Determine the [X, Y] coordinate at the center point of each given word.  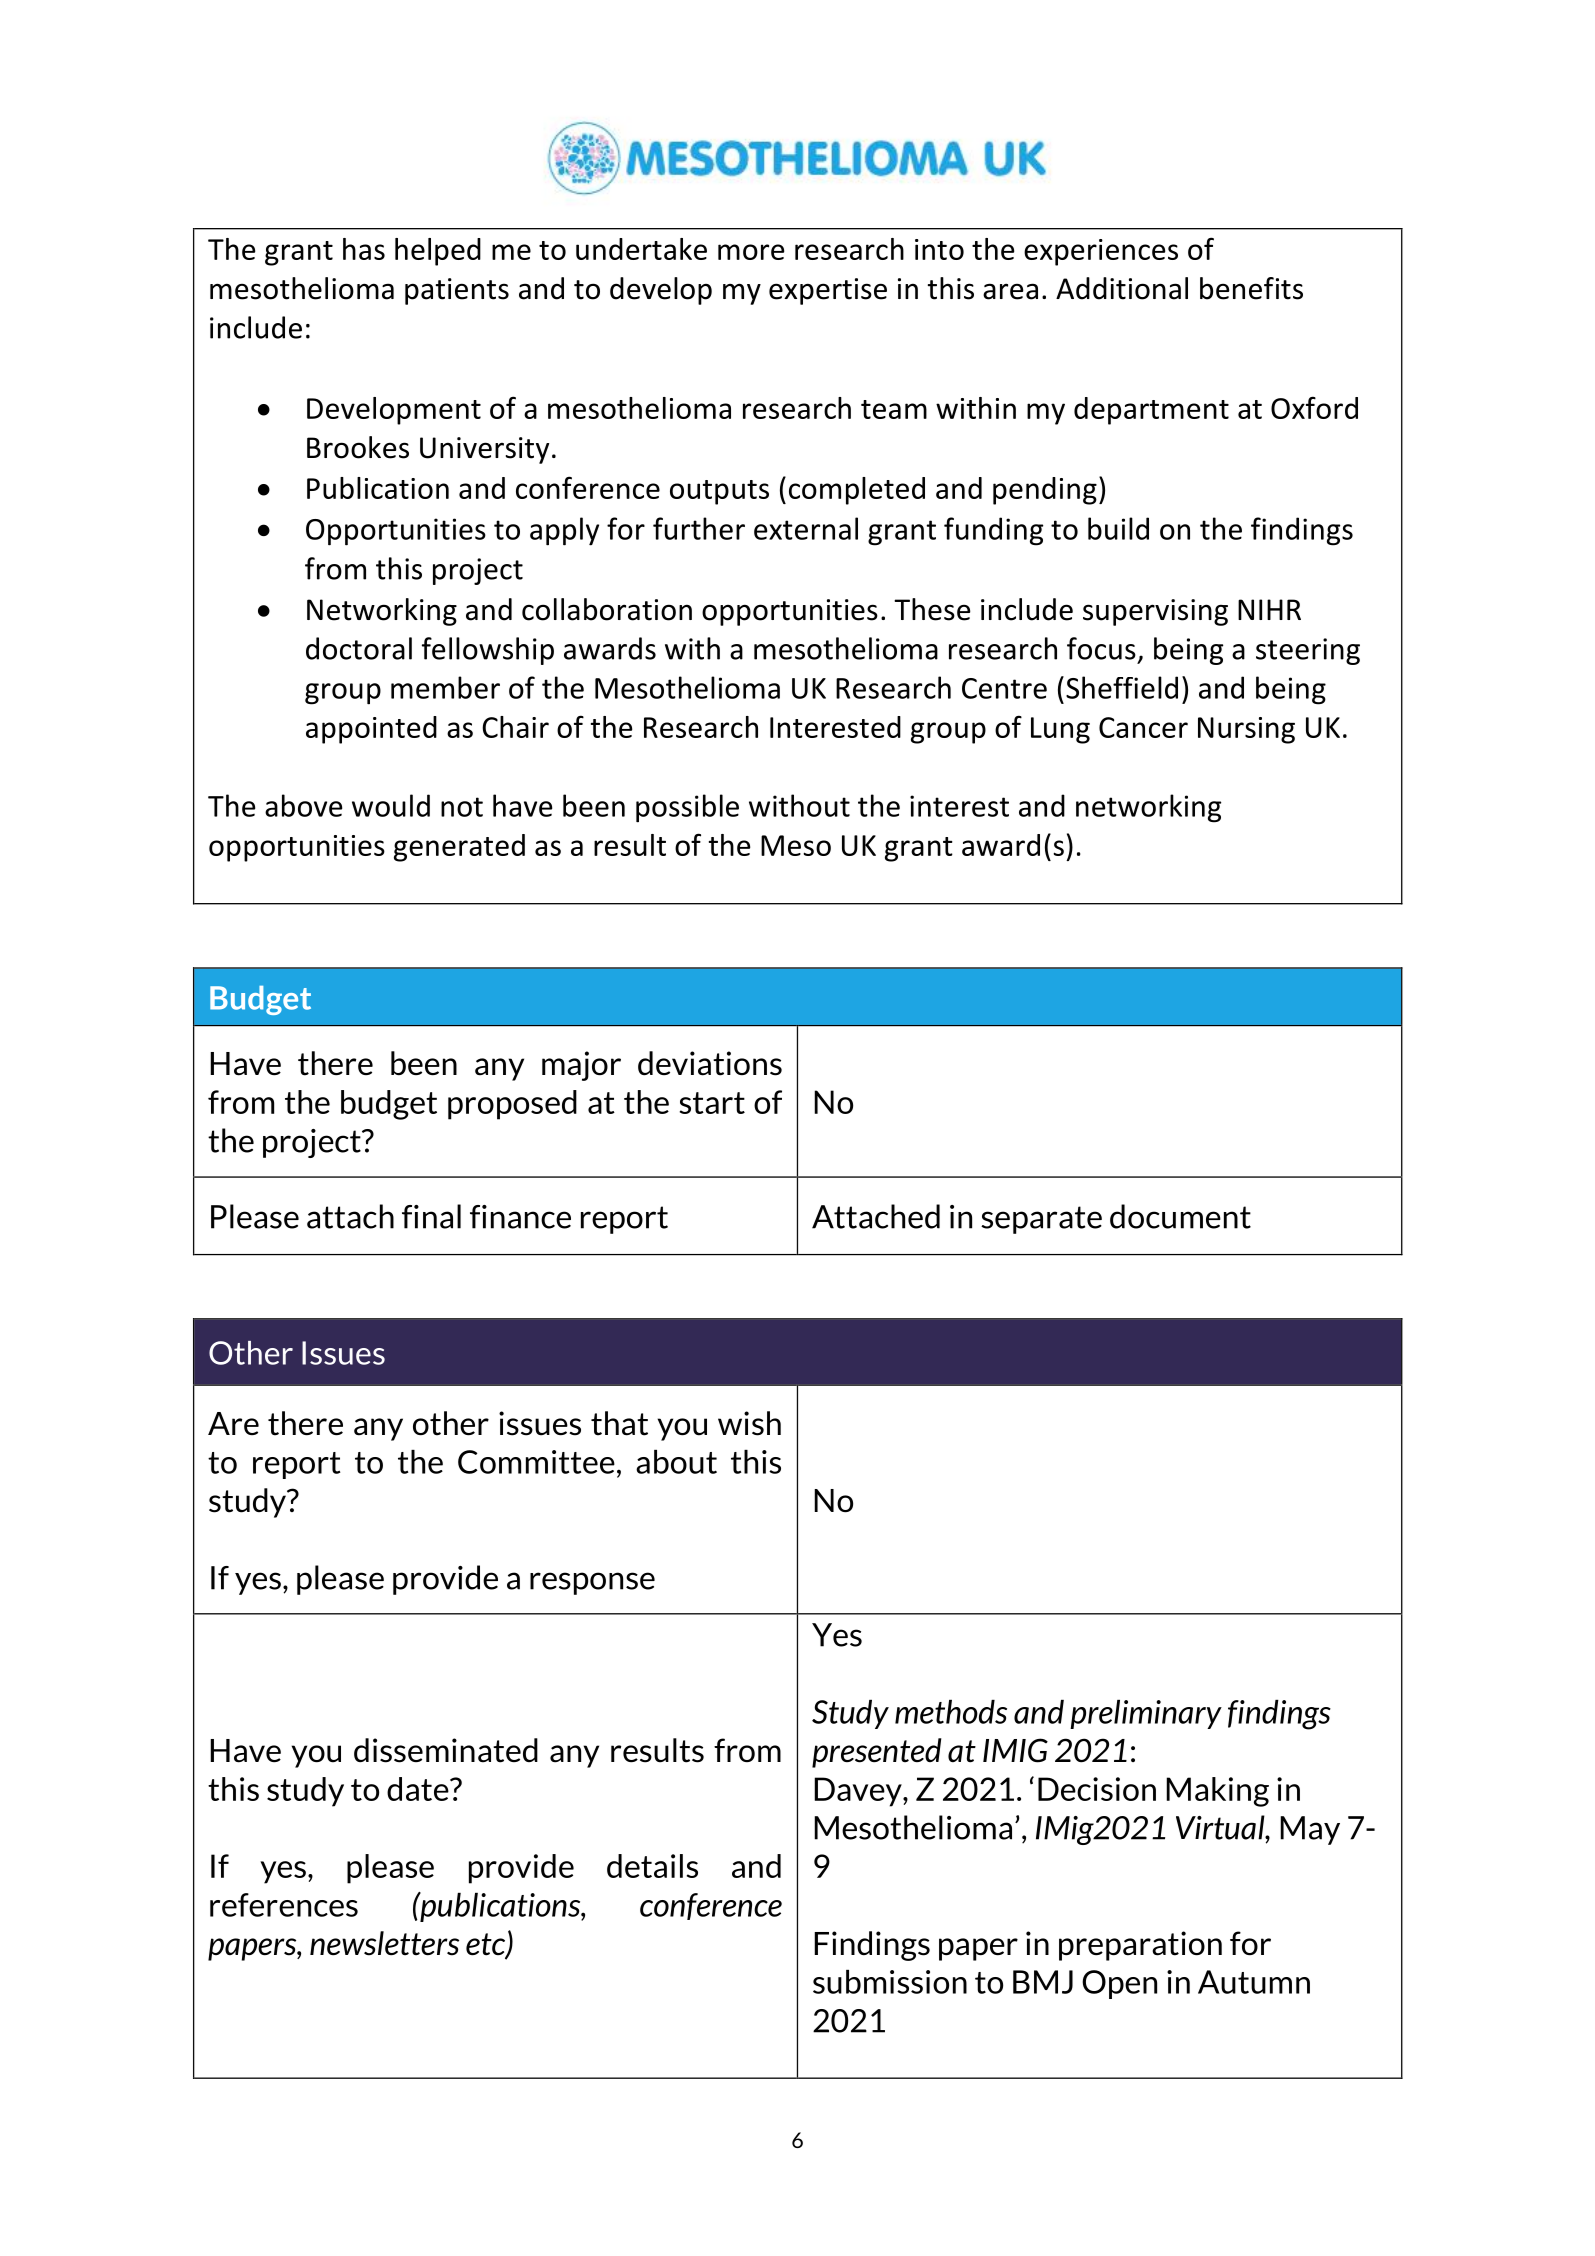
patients [457, 291]
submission [890, 1982]
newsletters [384, 1943]
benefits [1251, 288]
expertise [828, 291]
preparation [1140, 1946]
